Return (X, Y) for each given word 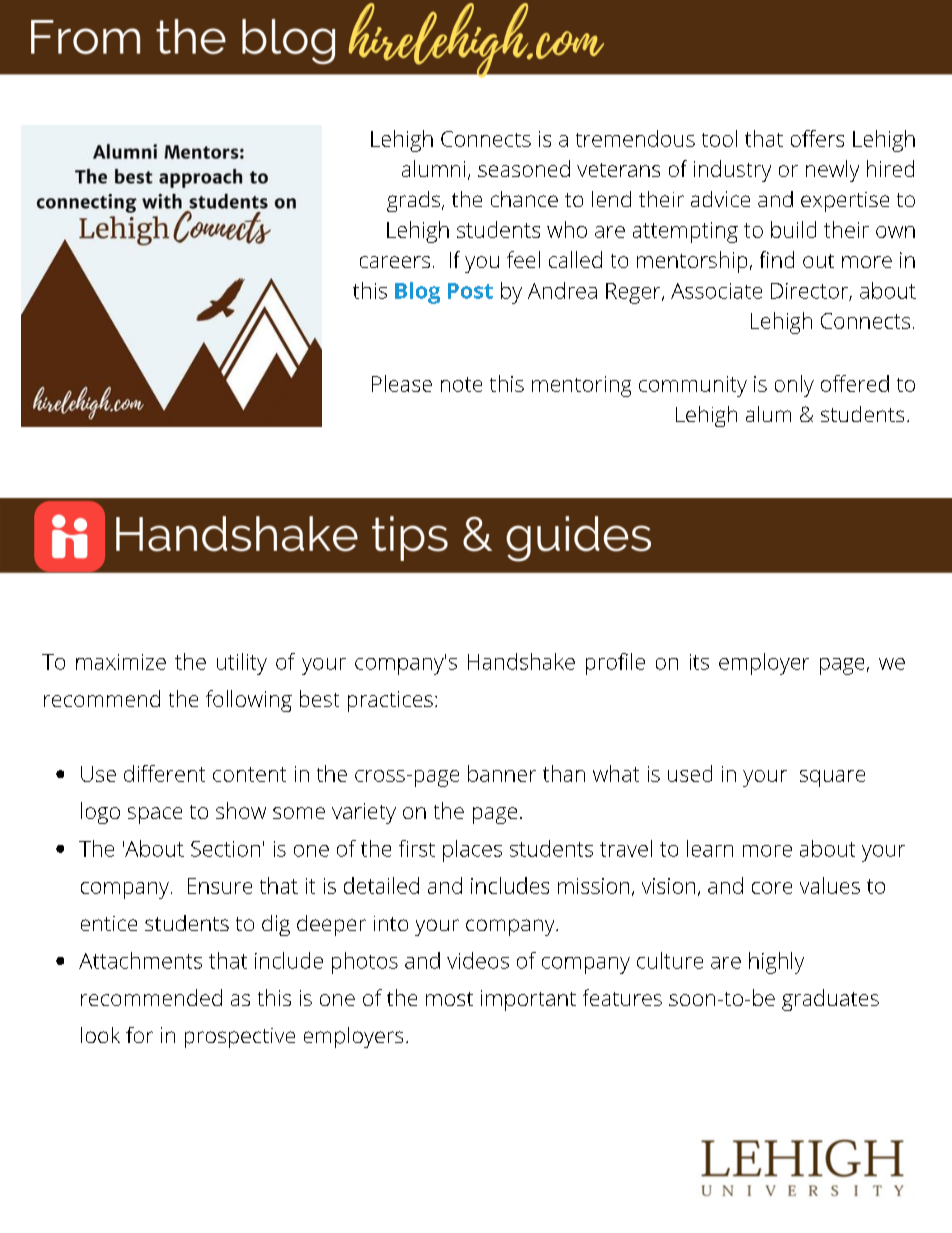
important (528, 1000)
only (794, 386)
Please (402, 383)
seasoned (524, 168)
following (249, 701)
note (461, 384)
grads (415, 201)
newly (832, 171)
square (832, 778)
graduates (830, 1000)
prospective (240, 1038)
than (564, 773)
